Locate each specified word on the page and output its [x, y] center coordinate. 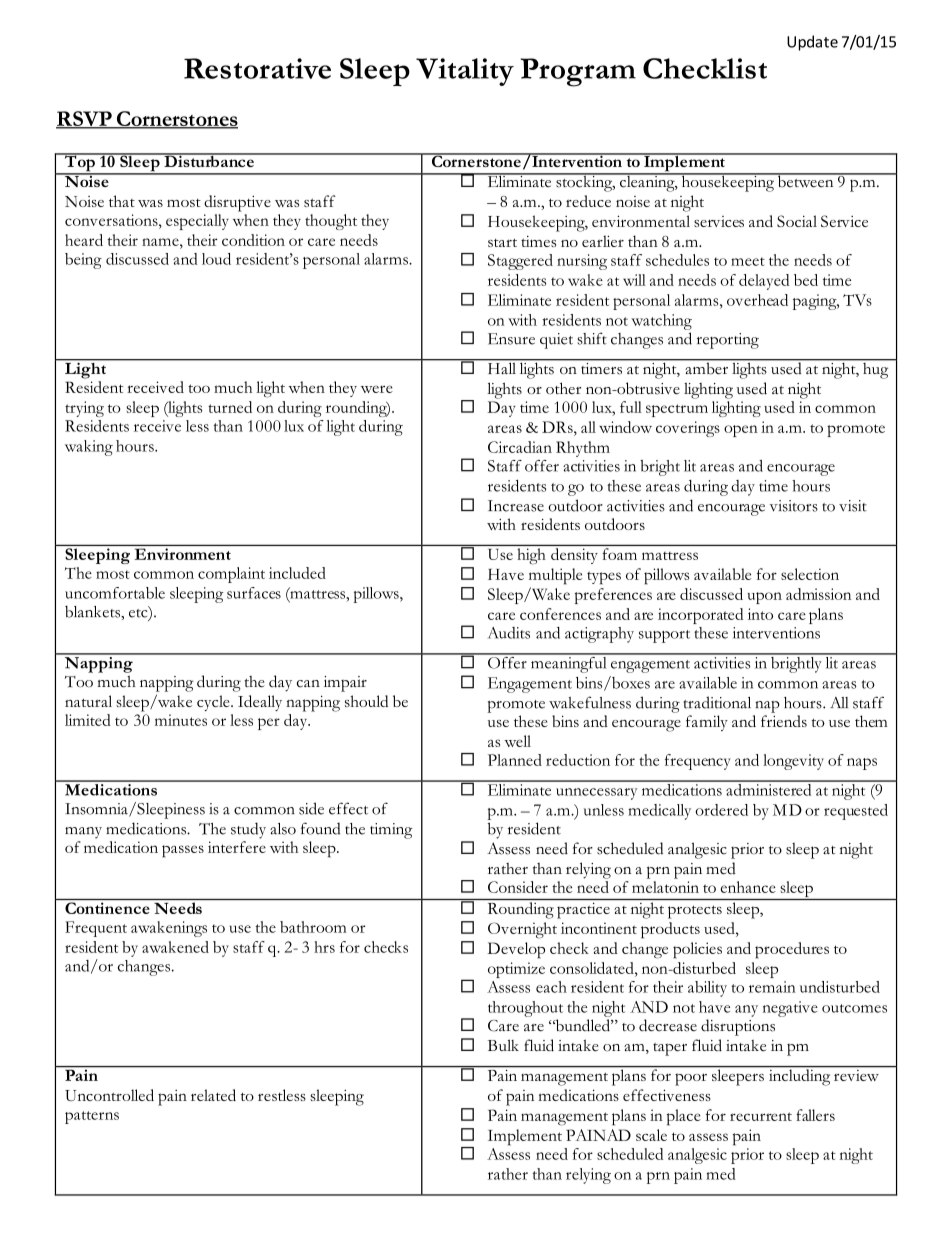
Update [812, 43]
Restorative [257, 68]
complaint [231, 575]
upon [764, 598]
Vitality [465, 72]
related [213, 1095]
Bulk [503, 1045]
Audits [509, 633]
